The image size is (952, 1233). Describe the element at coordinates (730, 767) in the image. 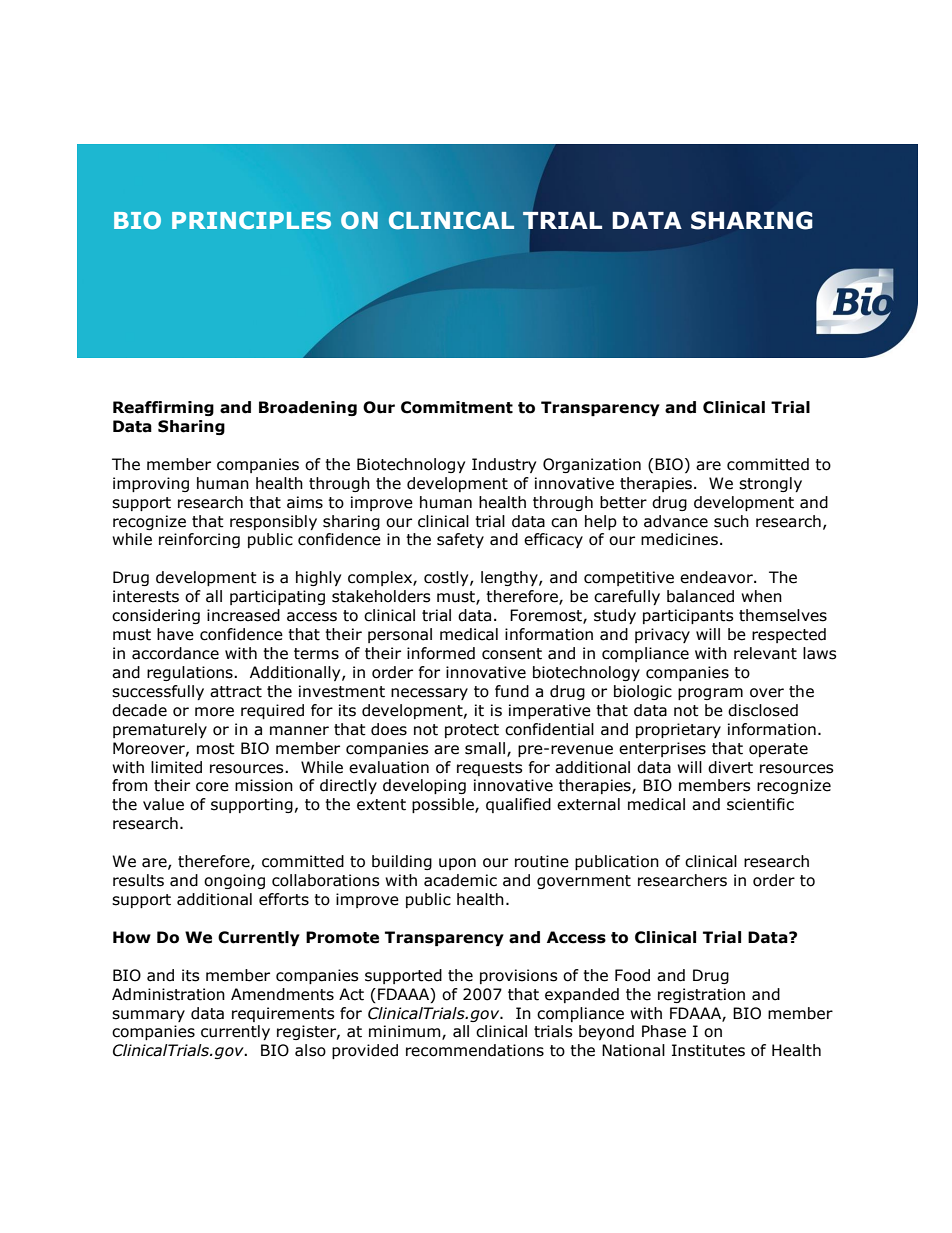

I see `divert` at that location.
